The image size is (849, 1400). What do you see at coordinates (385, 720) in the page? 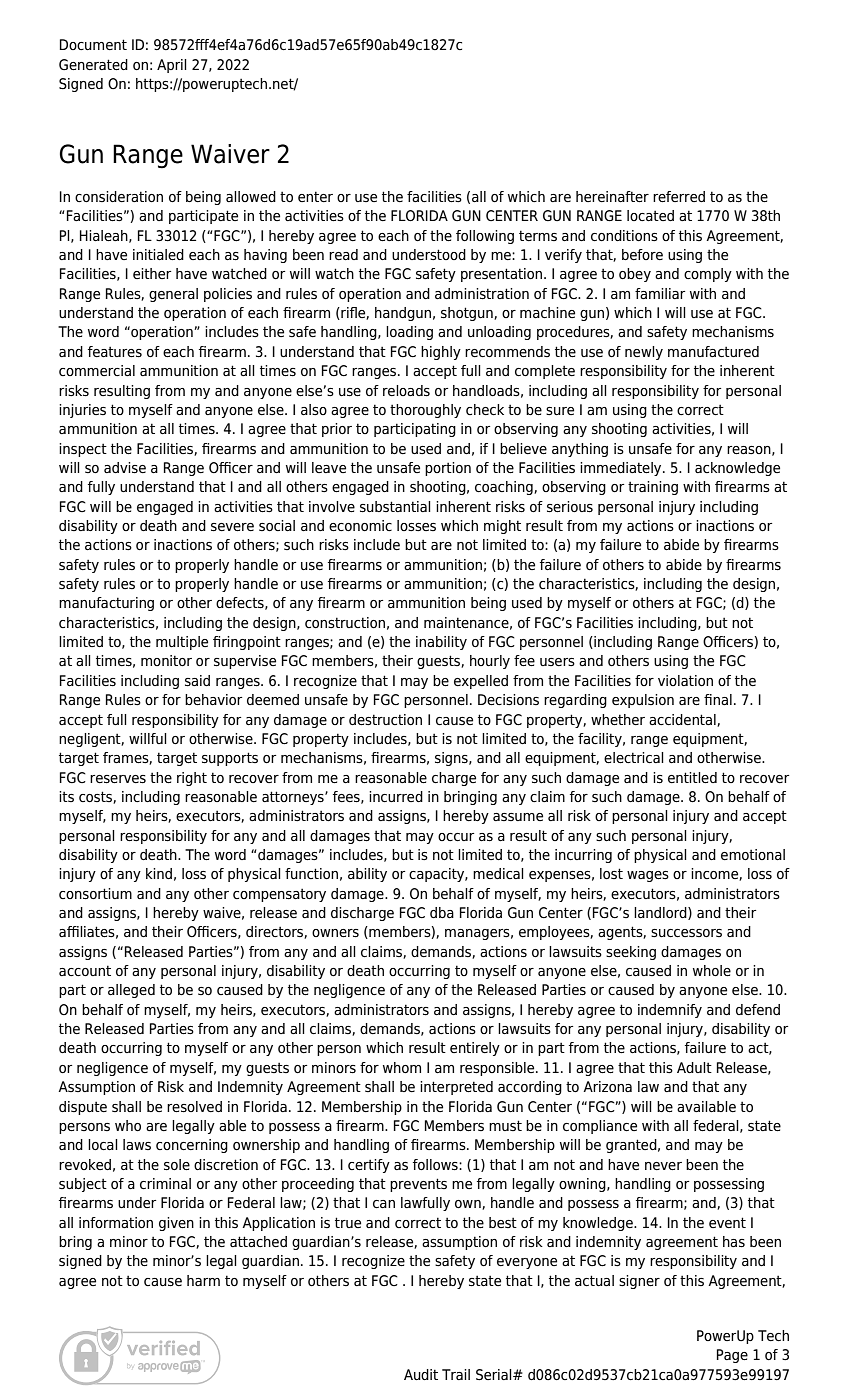
I see `destruction` at bounding box center [385, 720].
